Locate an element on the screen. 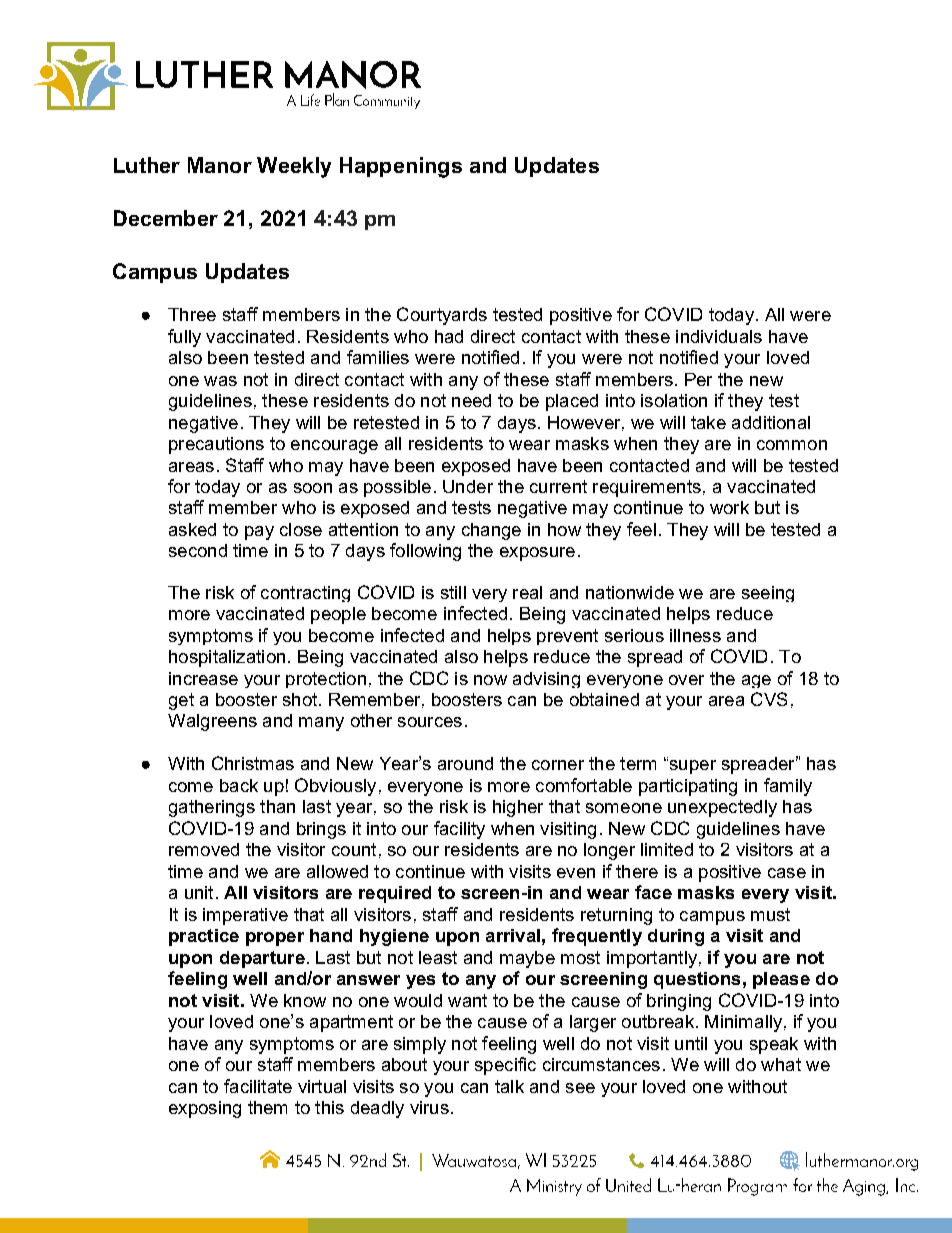  still is located at coordinates (453, 592).
